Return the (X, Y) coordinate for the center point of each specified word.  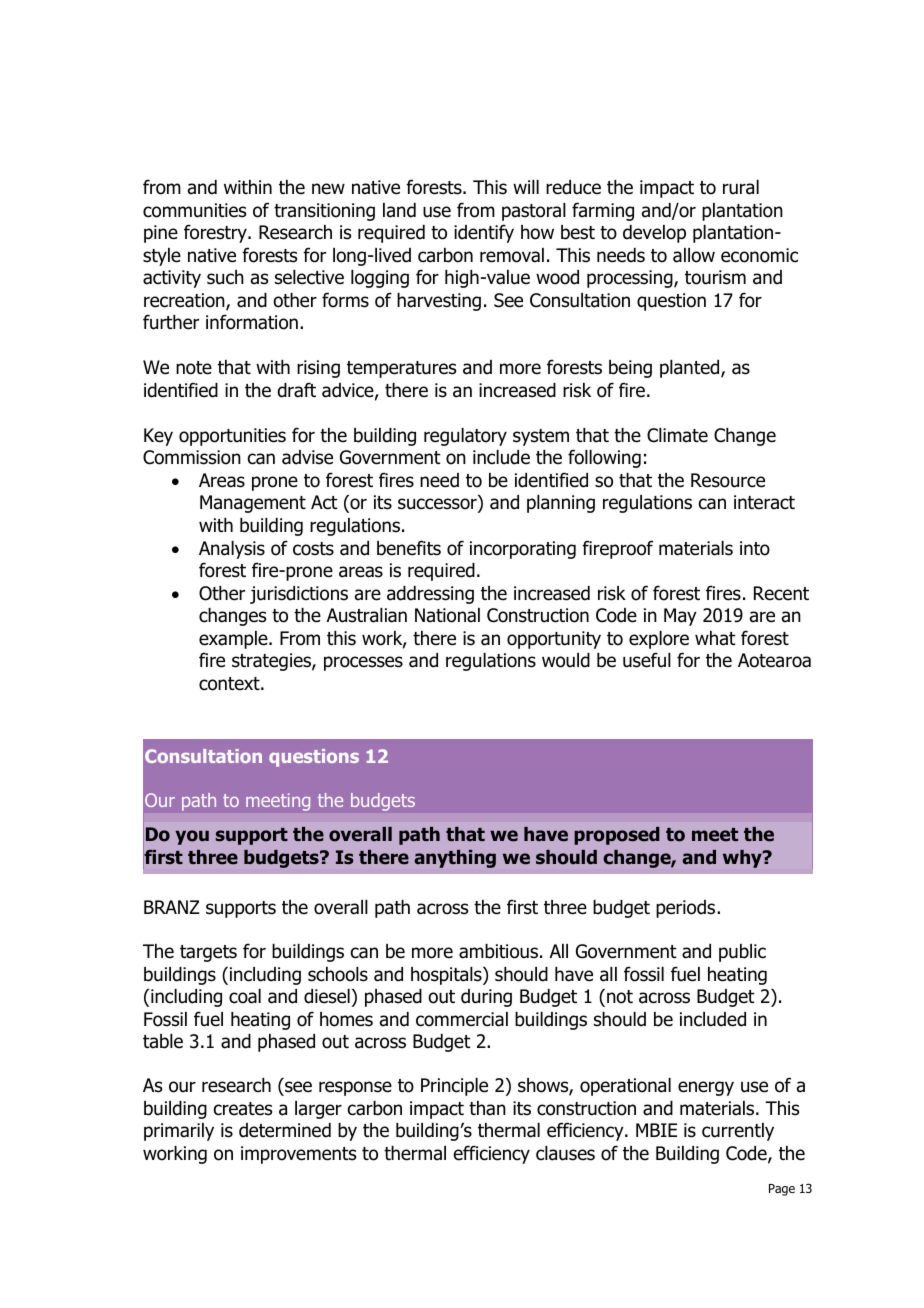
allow (694, 255)
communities (194, 210)
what (715, 638)
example (234, 640)
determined (285, 1130)
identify (484, 233)
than (487, 1108)
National (447, 615)
